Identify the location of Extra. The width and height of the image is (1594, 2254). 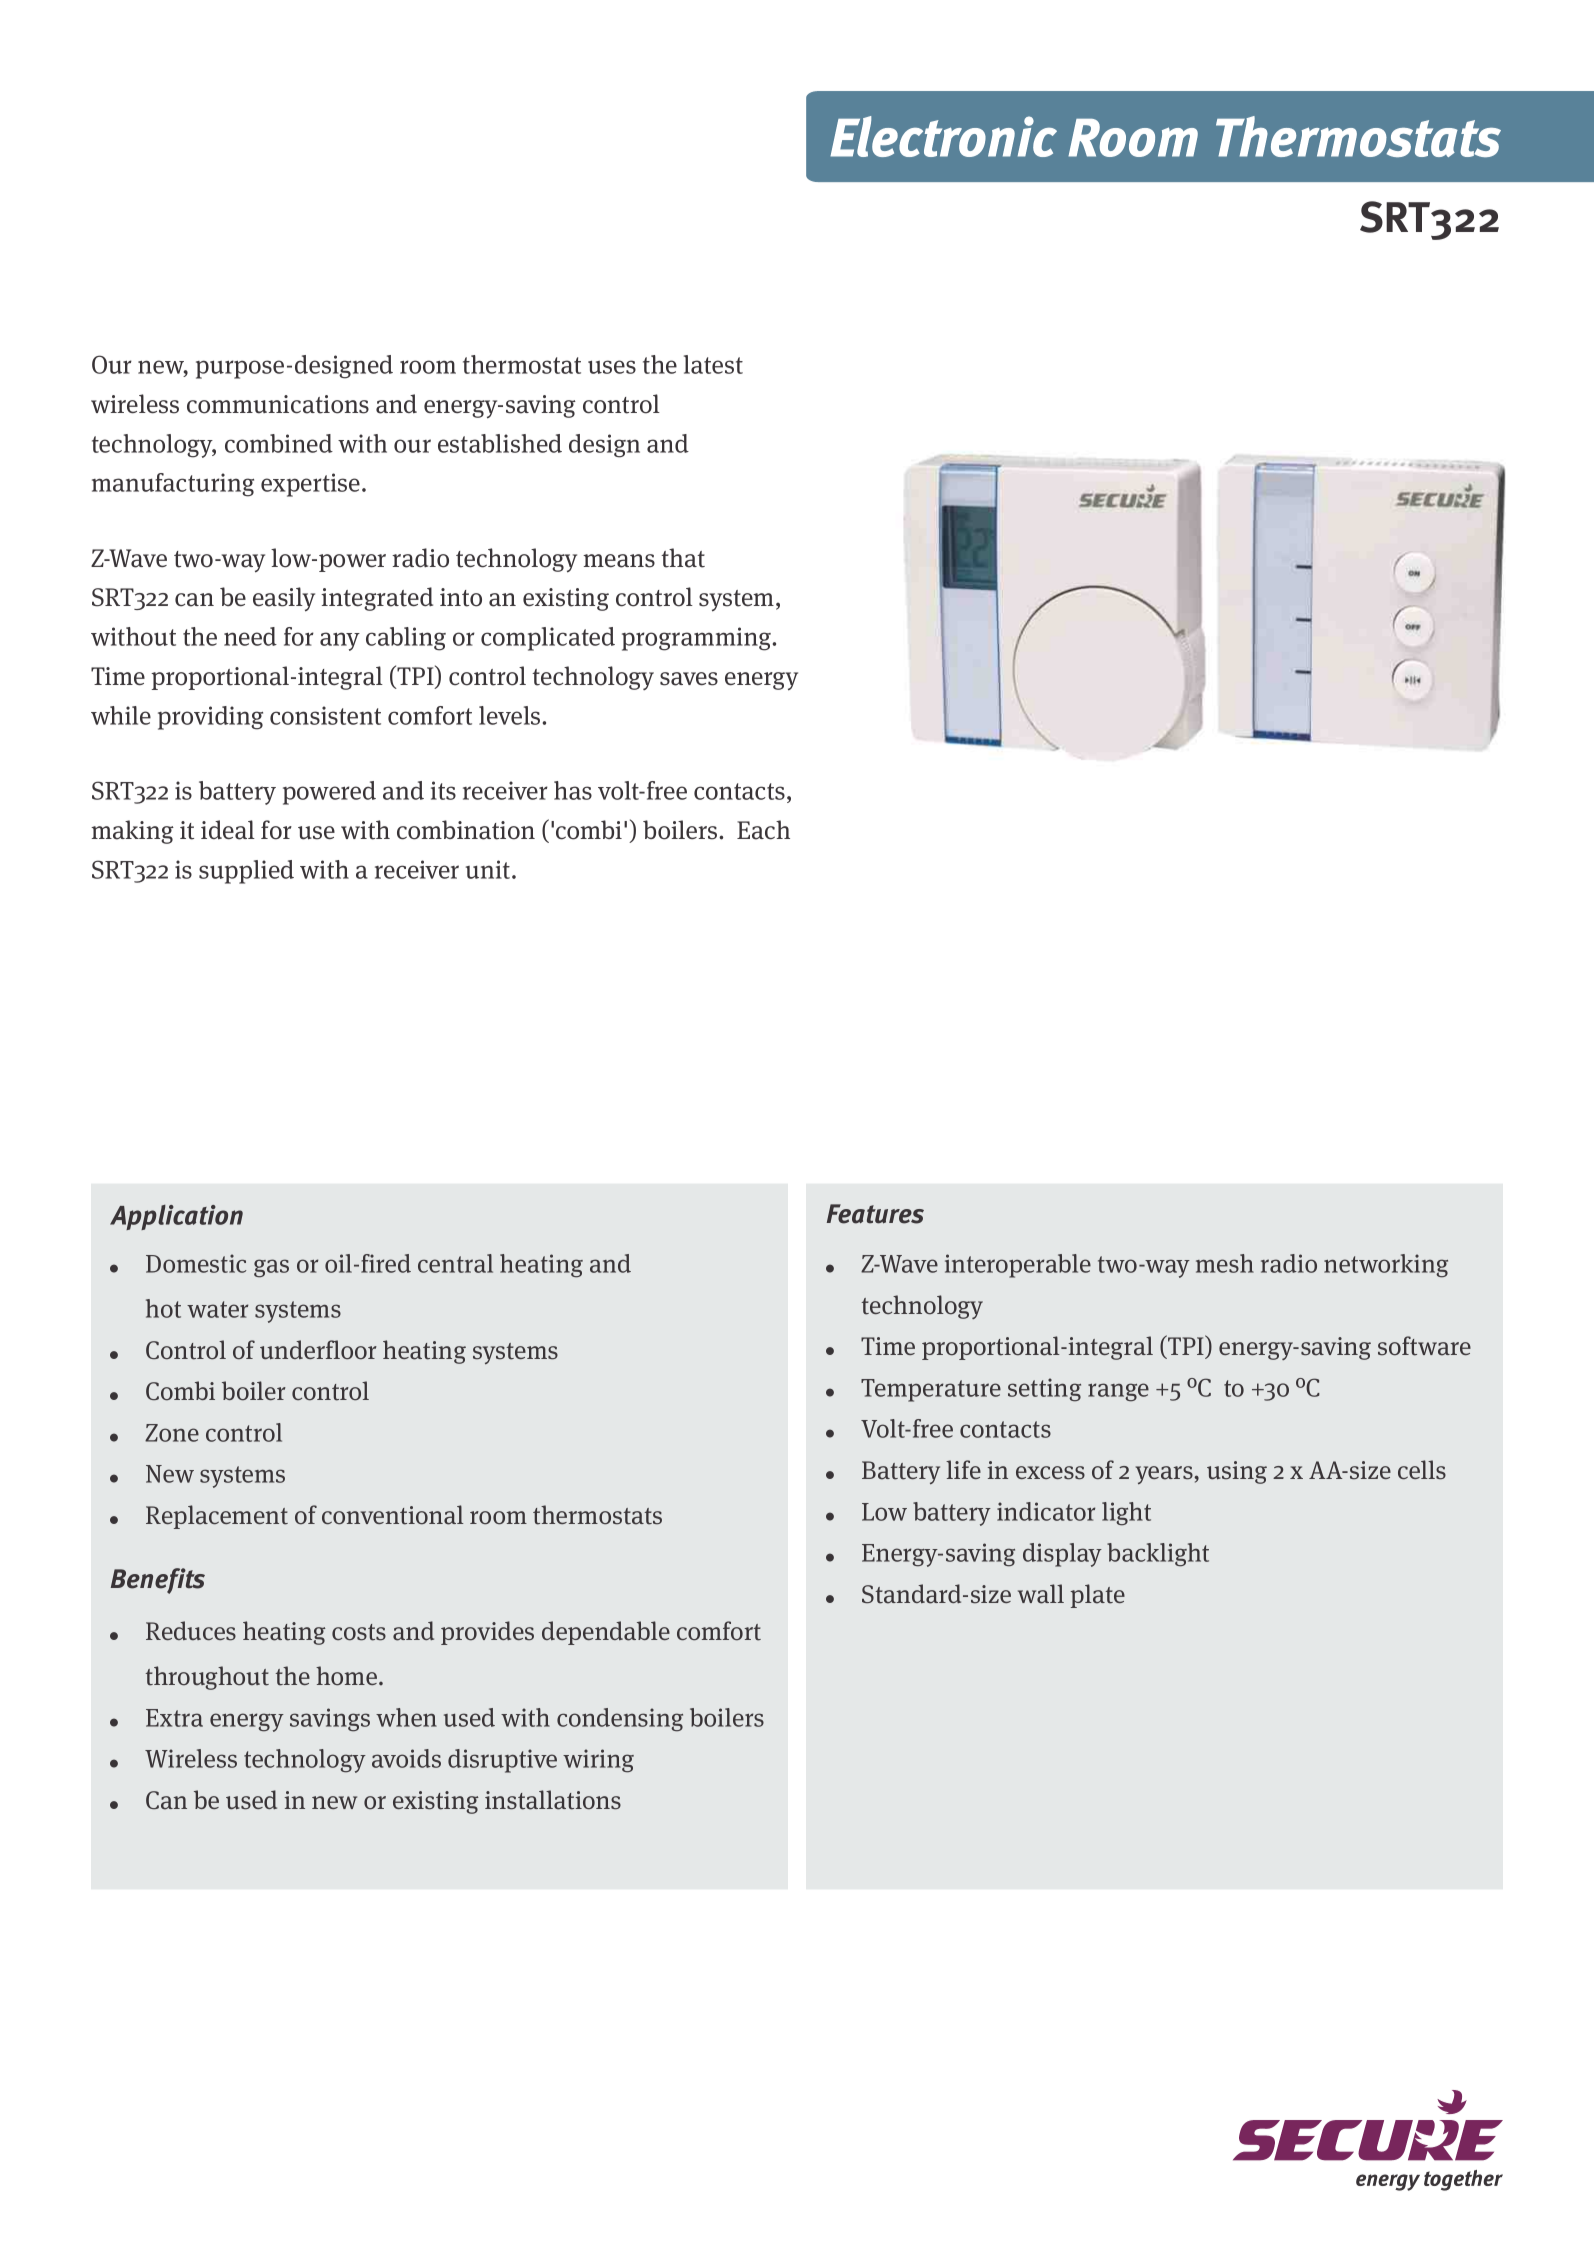
(174, 1718).
